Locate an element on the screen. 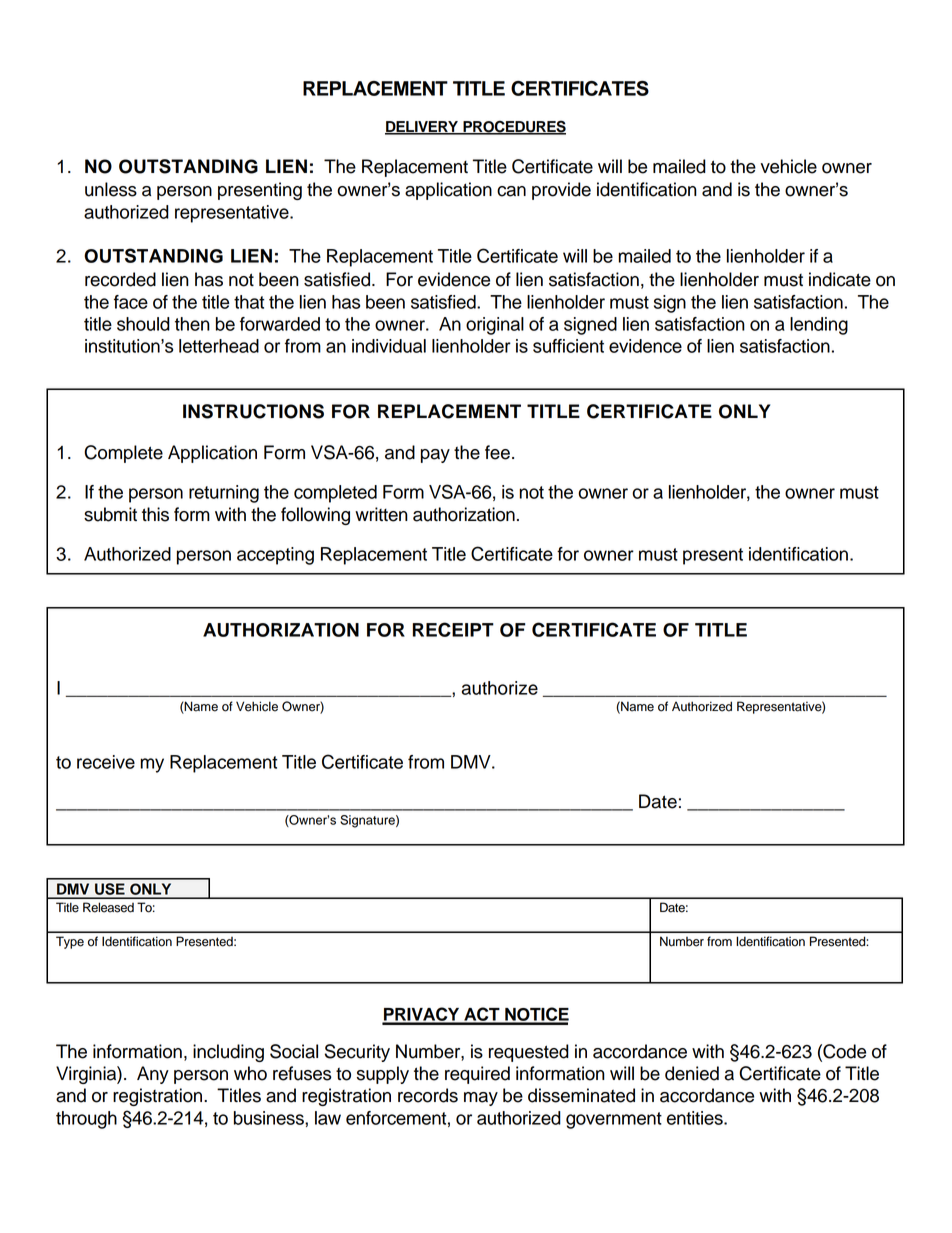 This screenshot has height=1233, width=952. fee is located at coordinates (497, 452).
